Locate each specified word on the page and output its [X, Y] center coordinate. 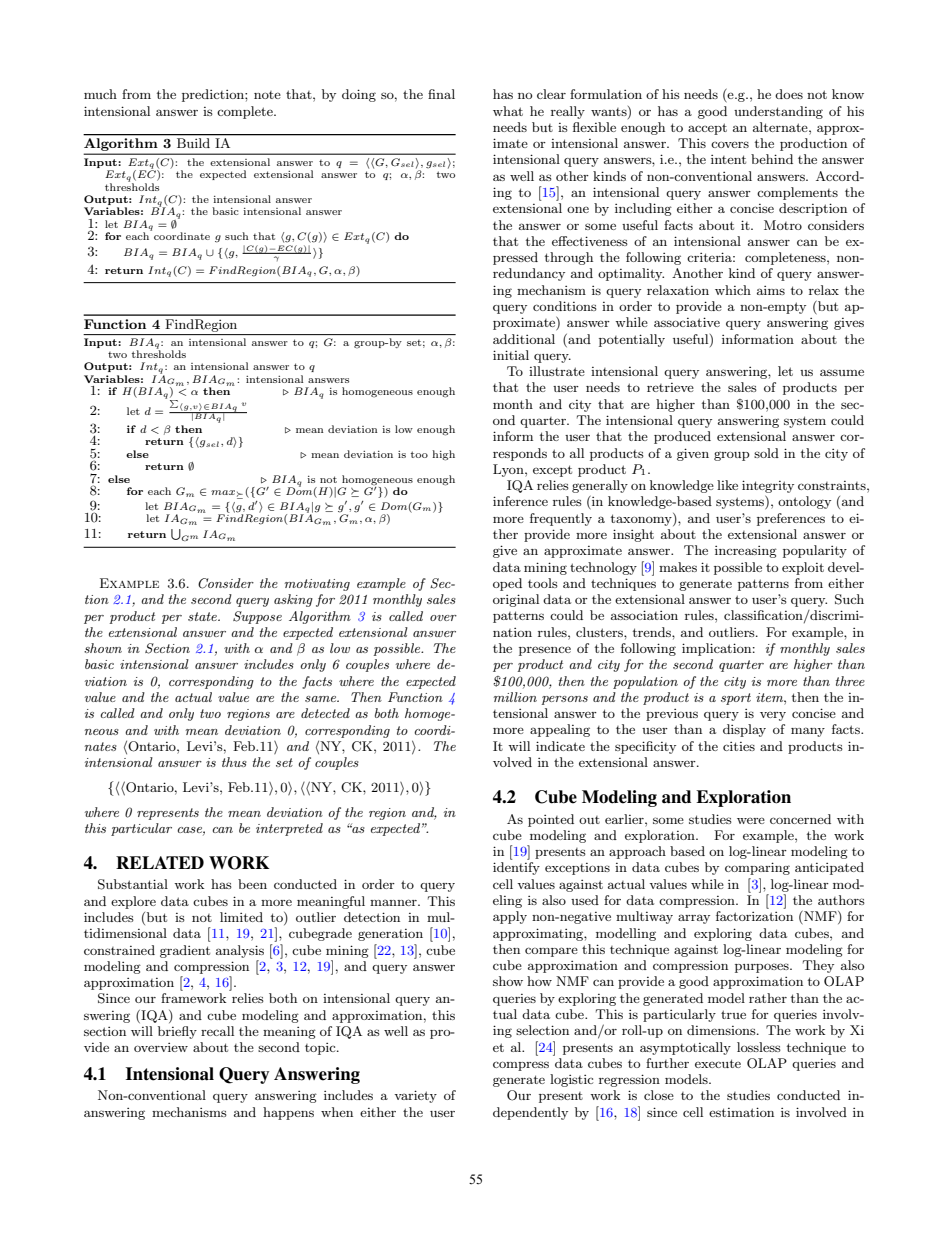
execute [718, 1063]
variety [415, 1096]
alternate [781, 127]
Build [193, 143]
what [508, 111]
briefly [177, 1032]
